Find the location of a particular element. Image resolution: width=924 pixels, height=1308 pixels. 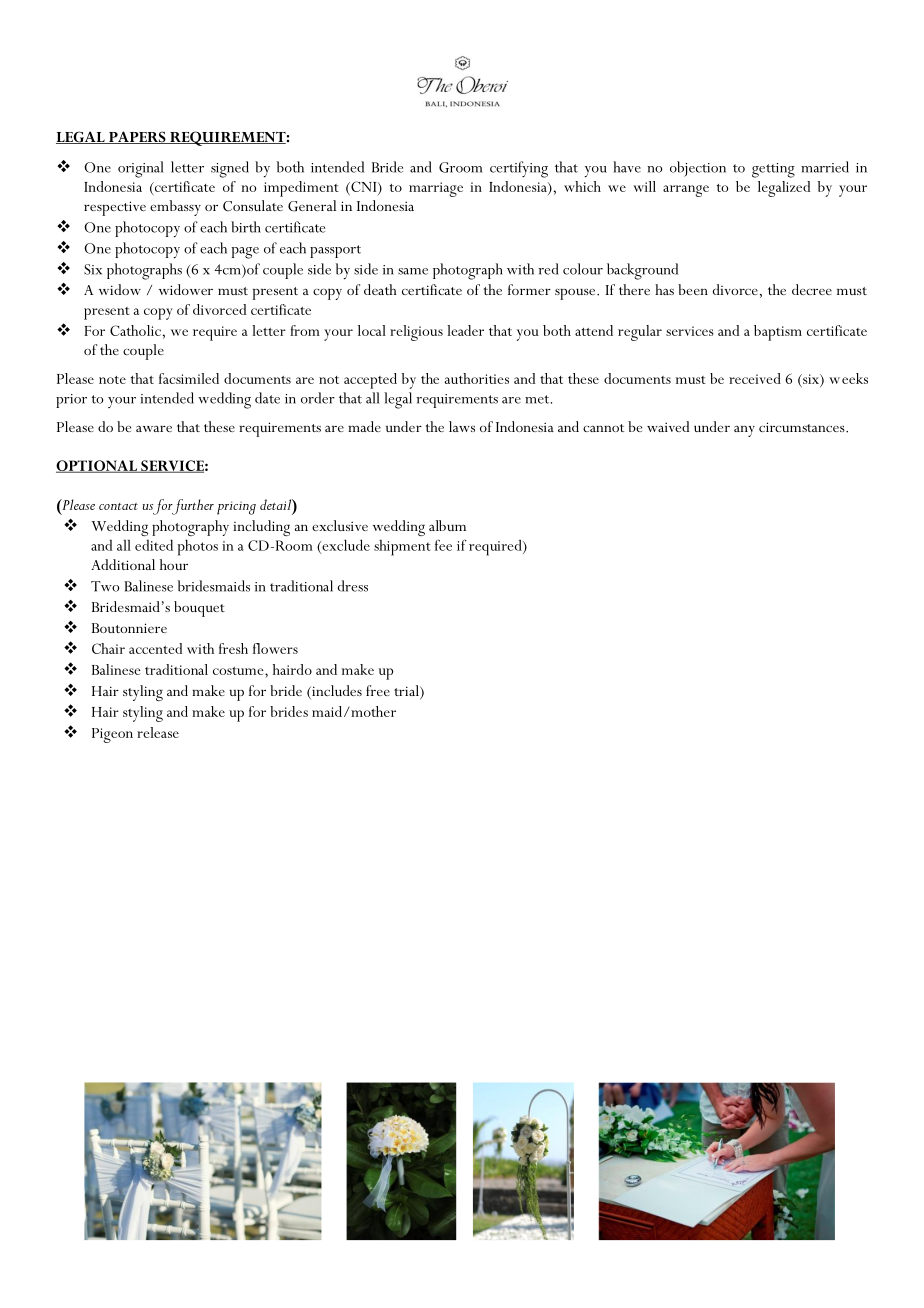

original is located at coordinates (141, 169).
